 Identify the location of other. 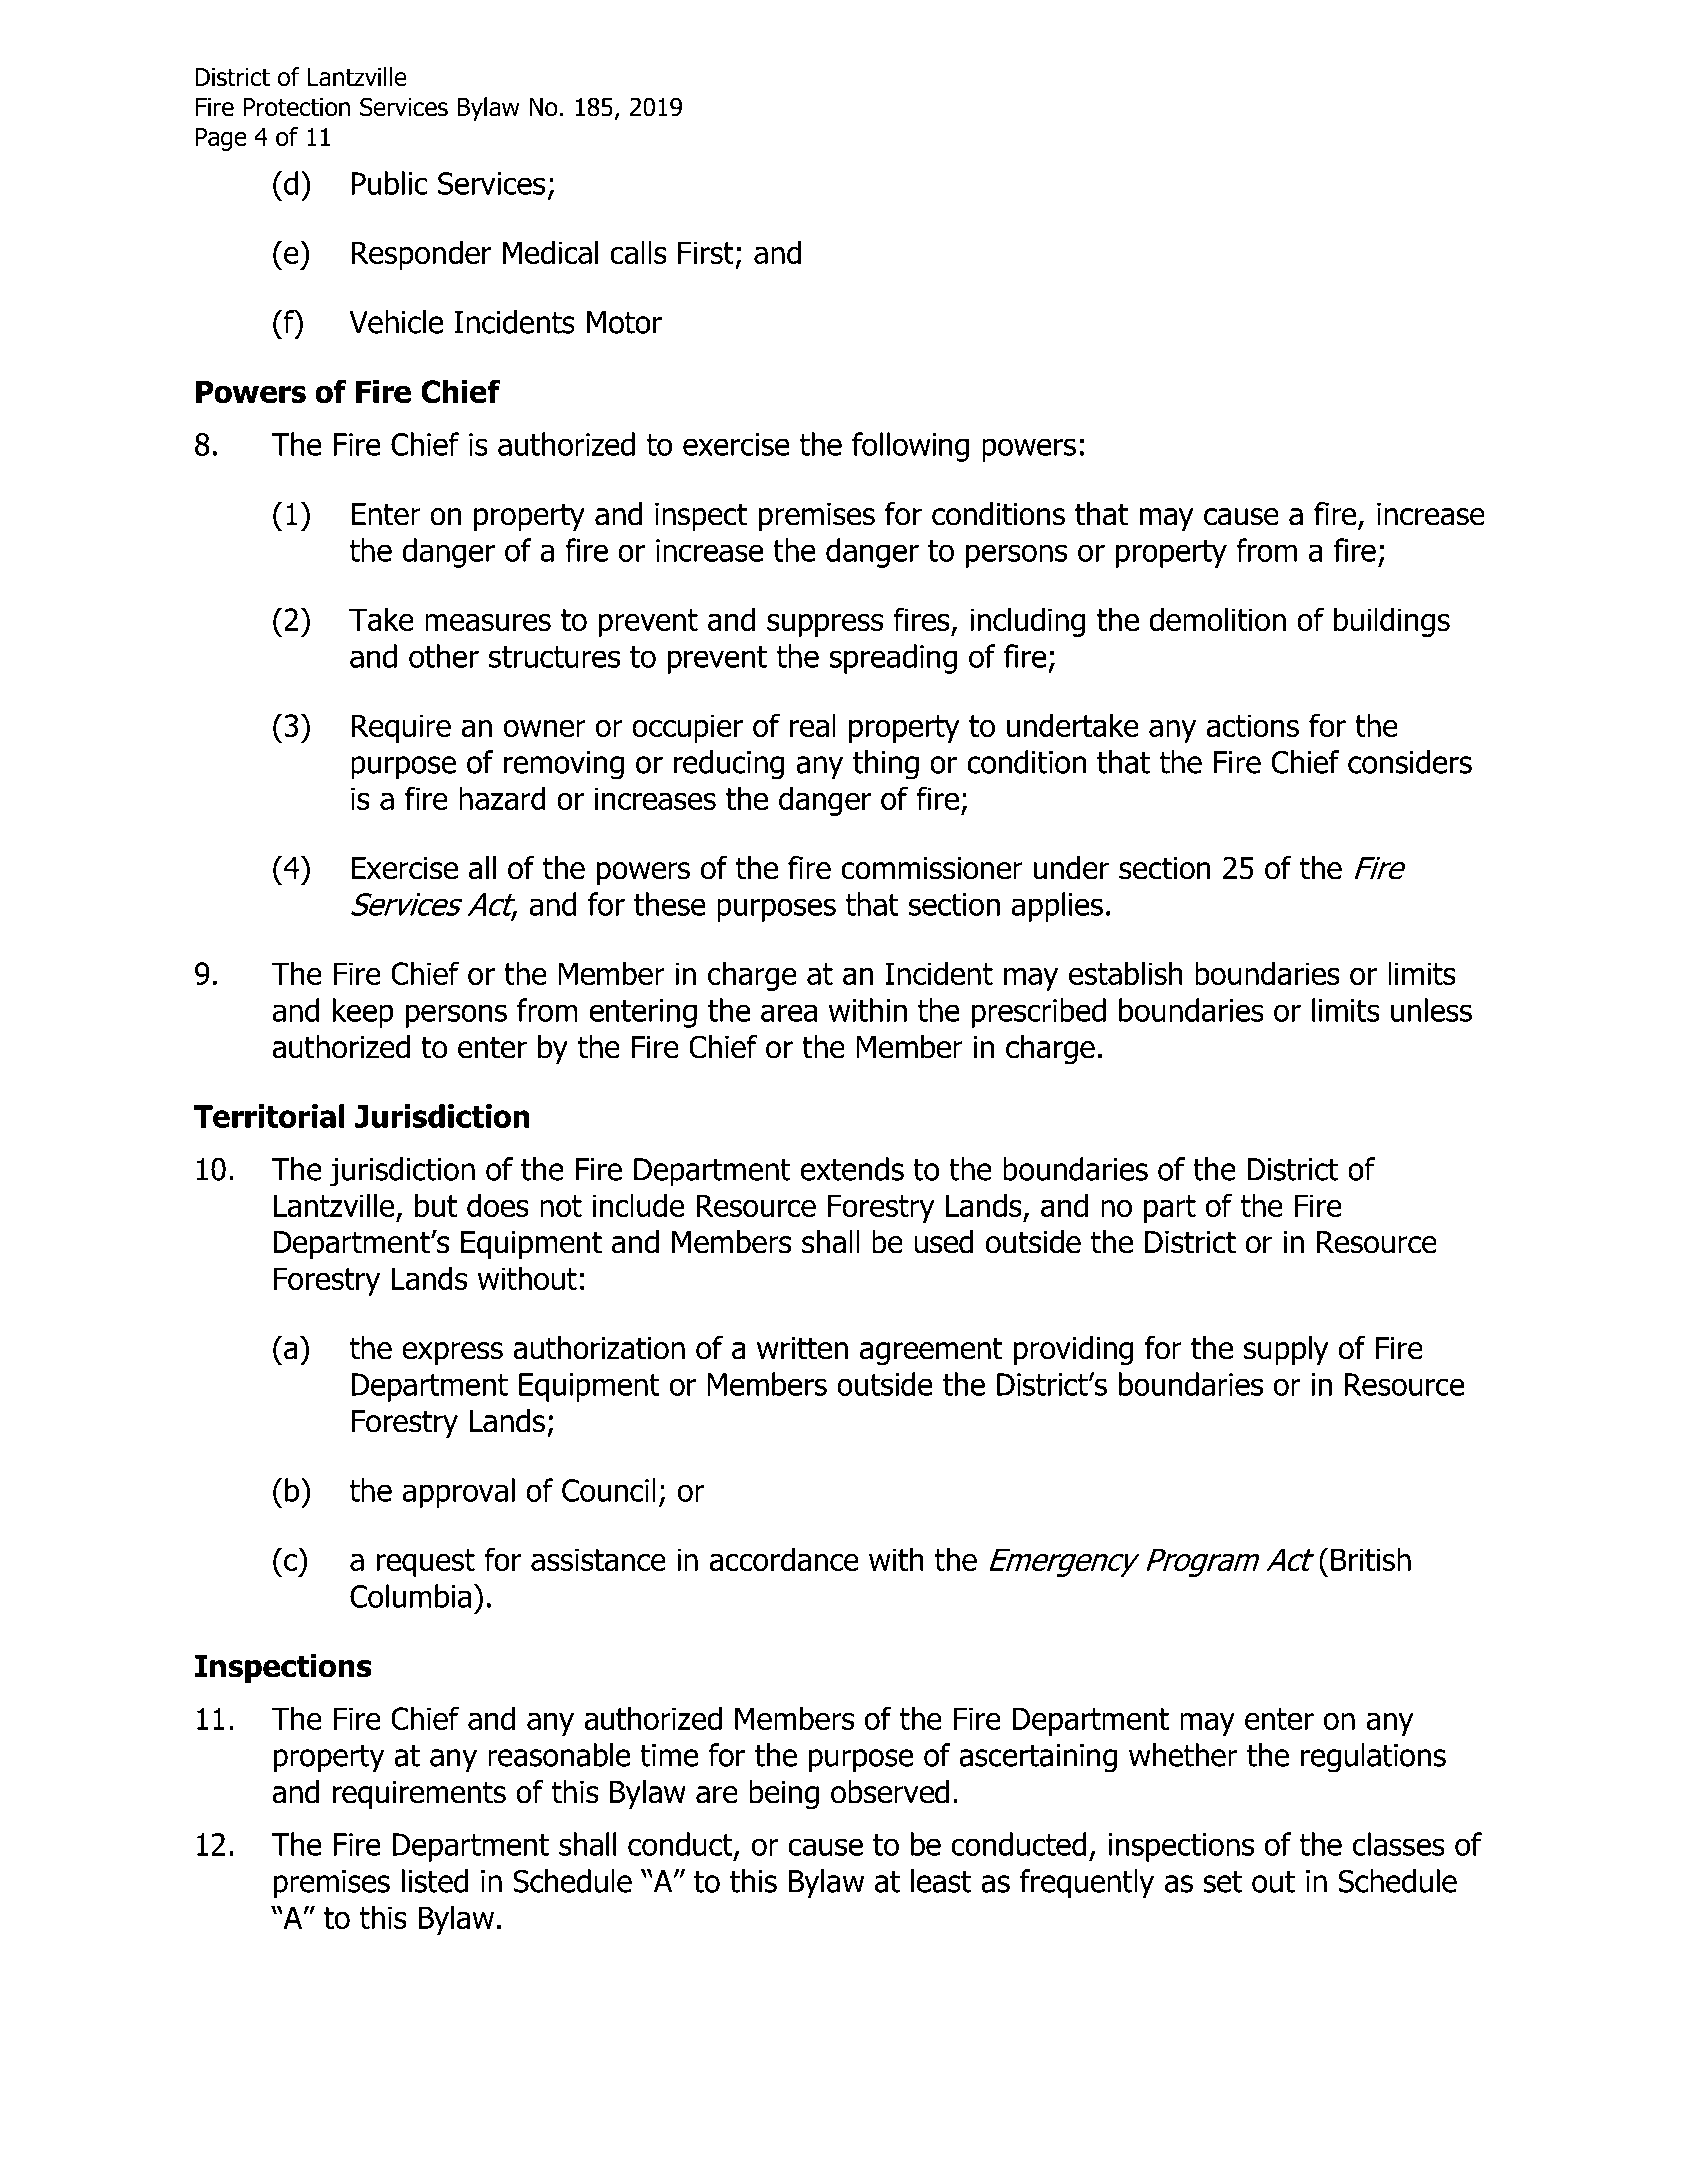
(444, 656).
